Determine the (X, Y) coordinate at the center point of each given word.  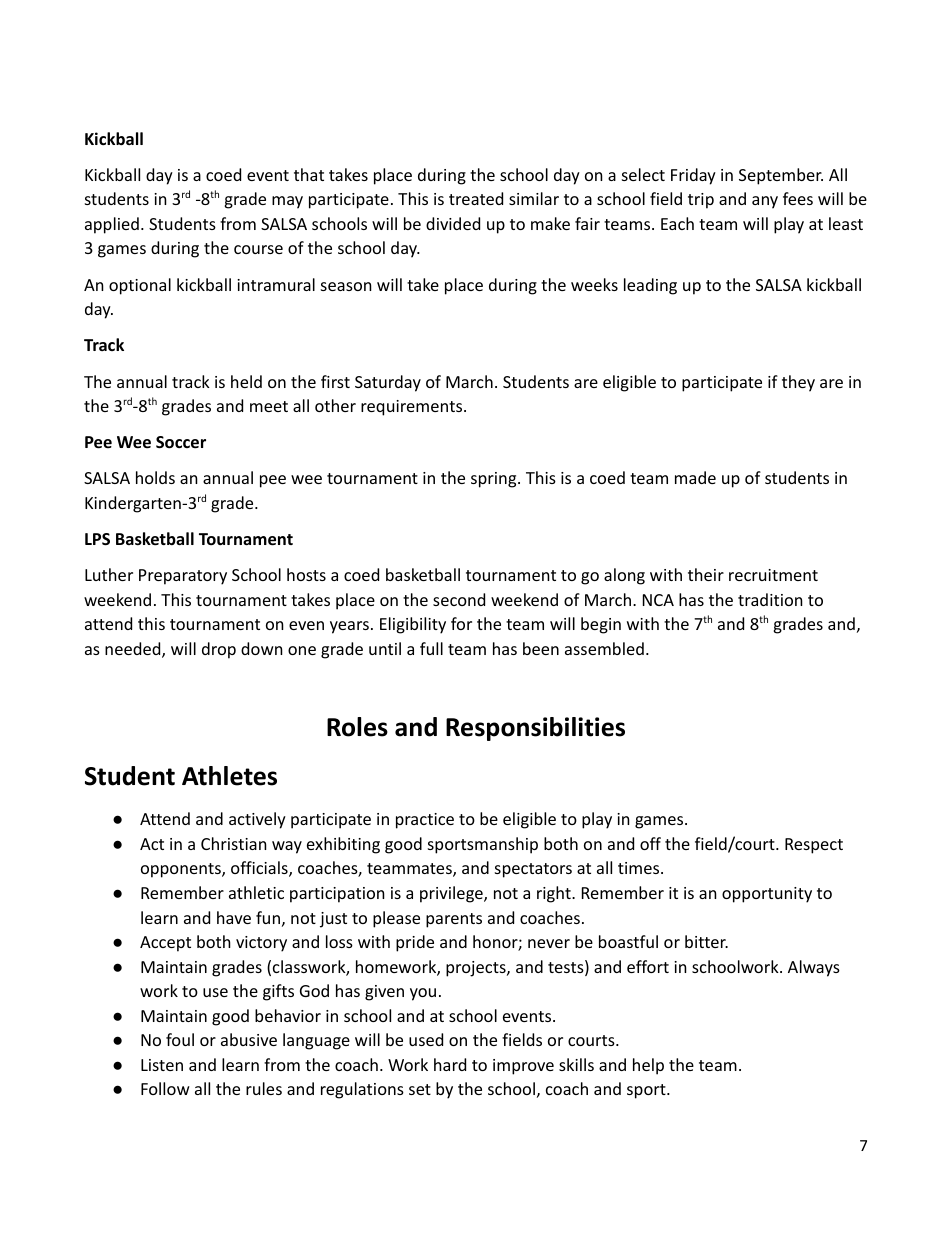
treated (476, 198)
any (765, 202)
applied (112, 225)
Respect (814, 846)
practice (425, 821)
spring (495, 480)
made (695, 477)
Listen (162, 1065)
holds (155, 477)
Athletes (229, 776)
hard (450, 1064)
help (648, 1066)
